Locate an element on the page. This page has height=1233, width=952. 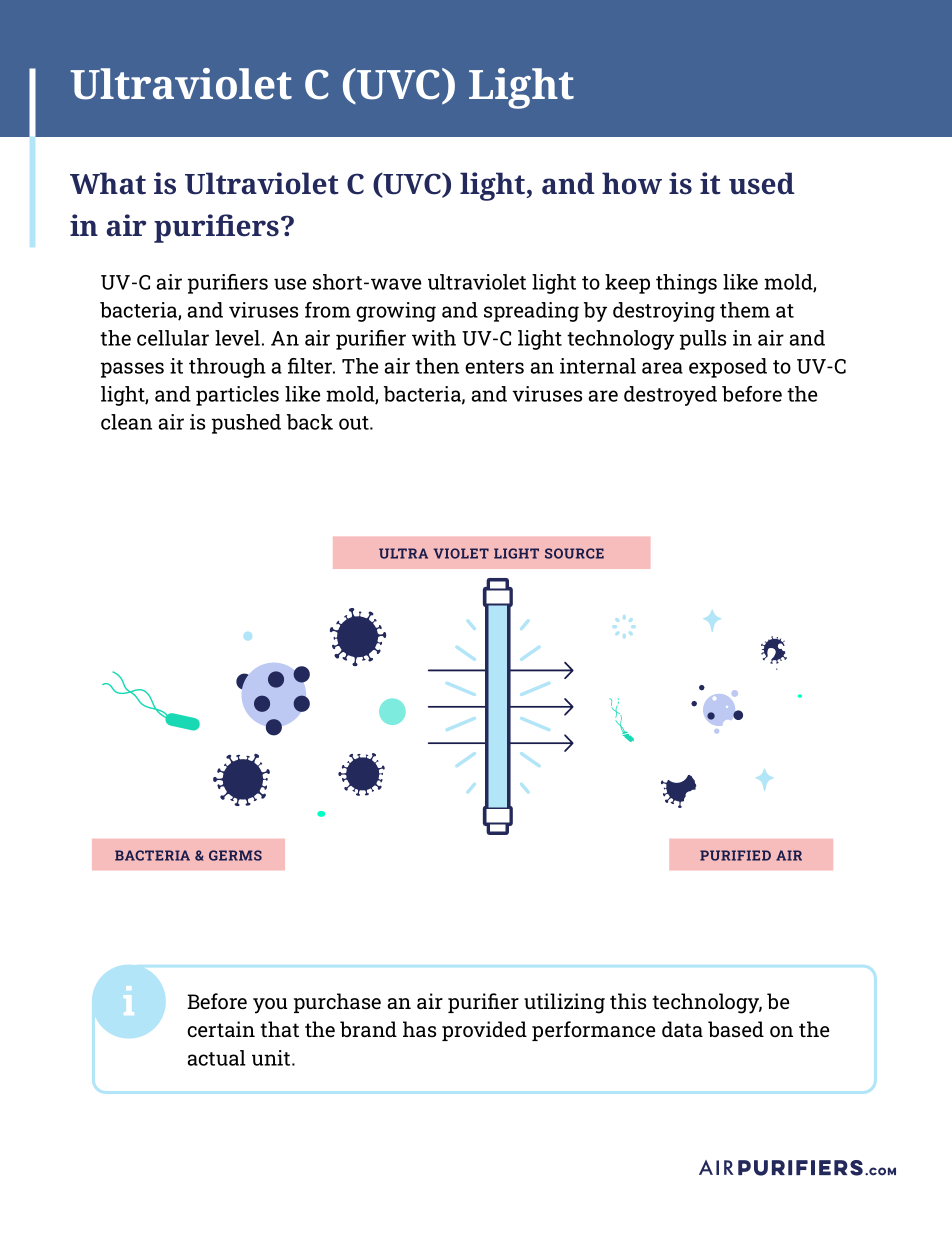
how is located at coordinates (632, 183).
